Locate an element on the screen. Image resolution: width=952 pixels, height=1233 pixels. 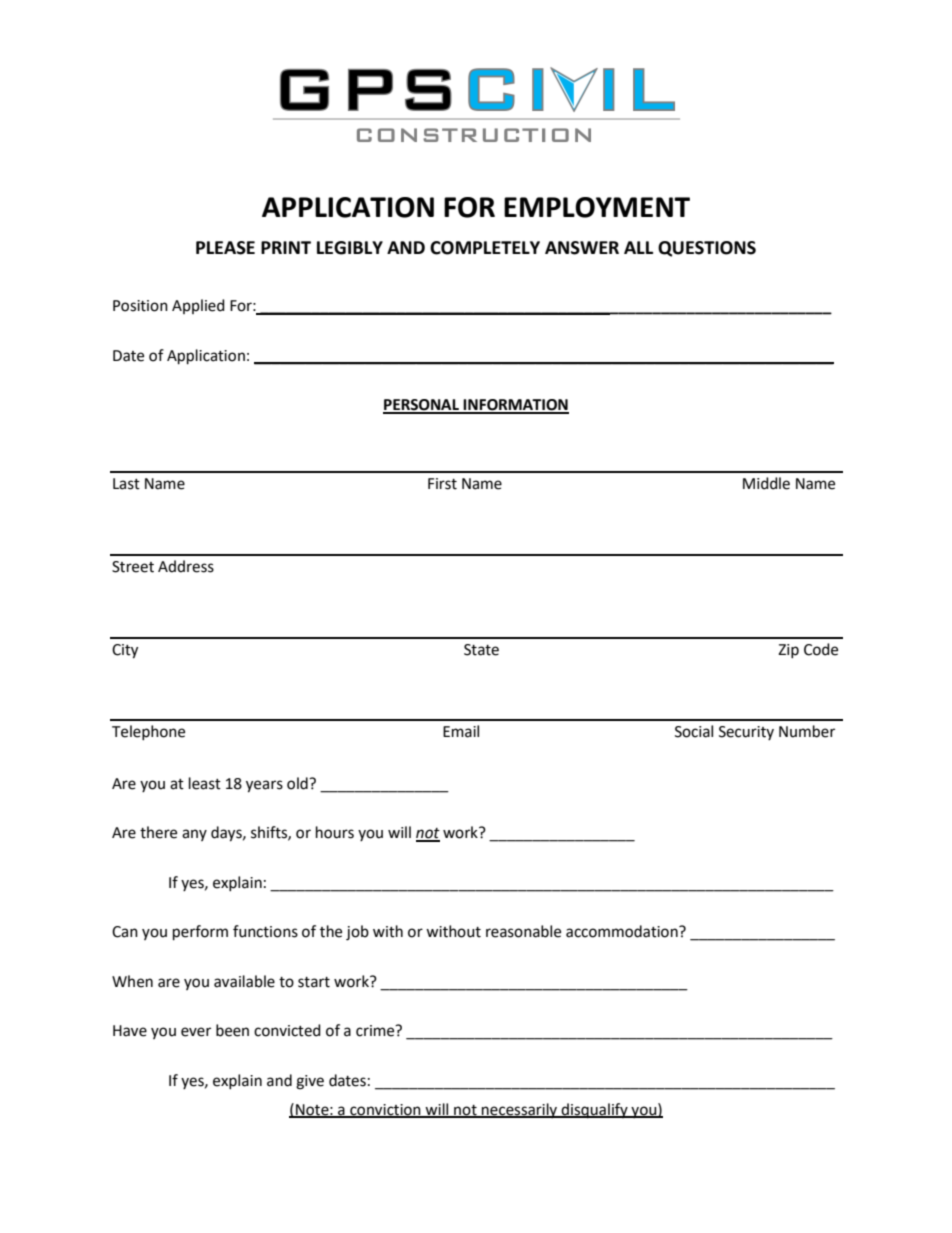
ever is located at coordinates (196, 1032).
